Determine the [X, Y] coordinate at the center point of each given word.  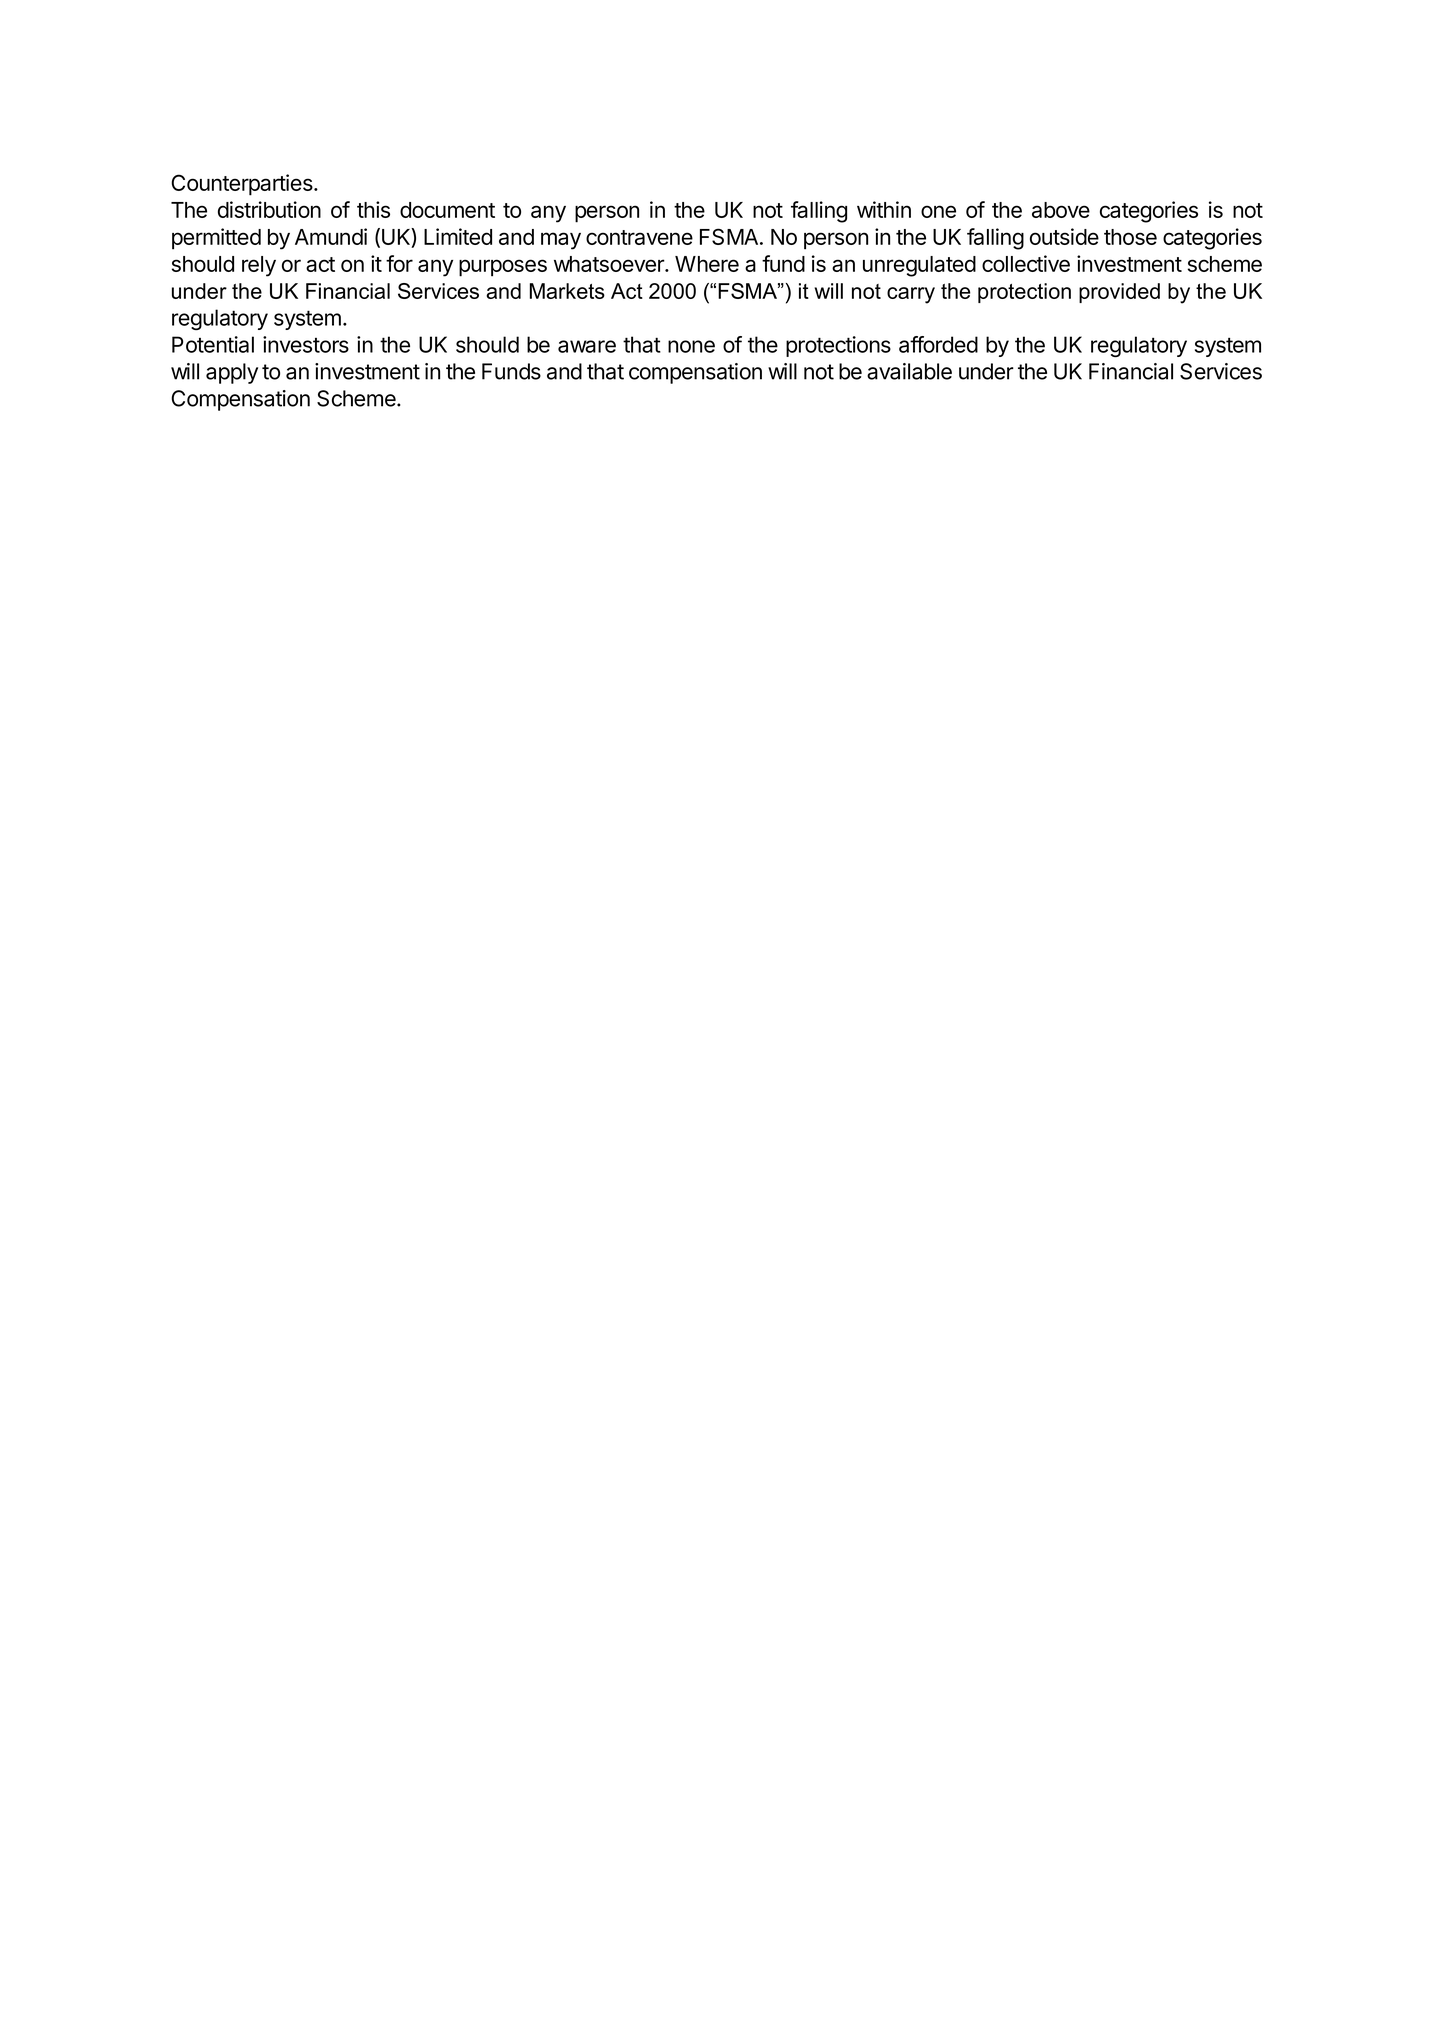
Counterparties [243, 185]
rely [259, 266]
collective [1026, 263]
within [884, 209]
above [1061, 210]
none [691, 346]
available [909, 371]
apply [232, 373]
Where [707, 264]
